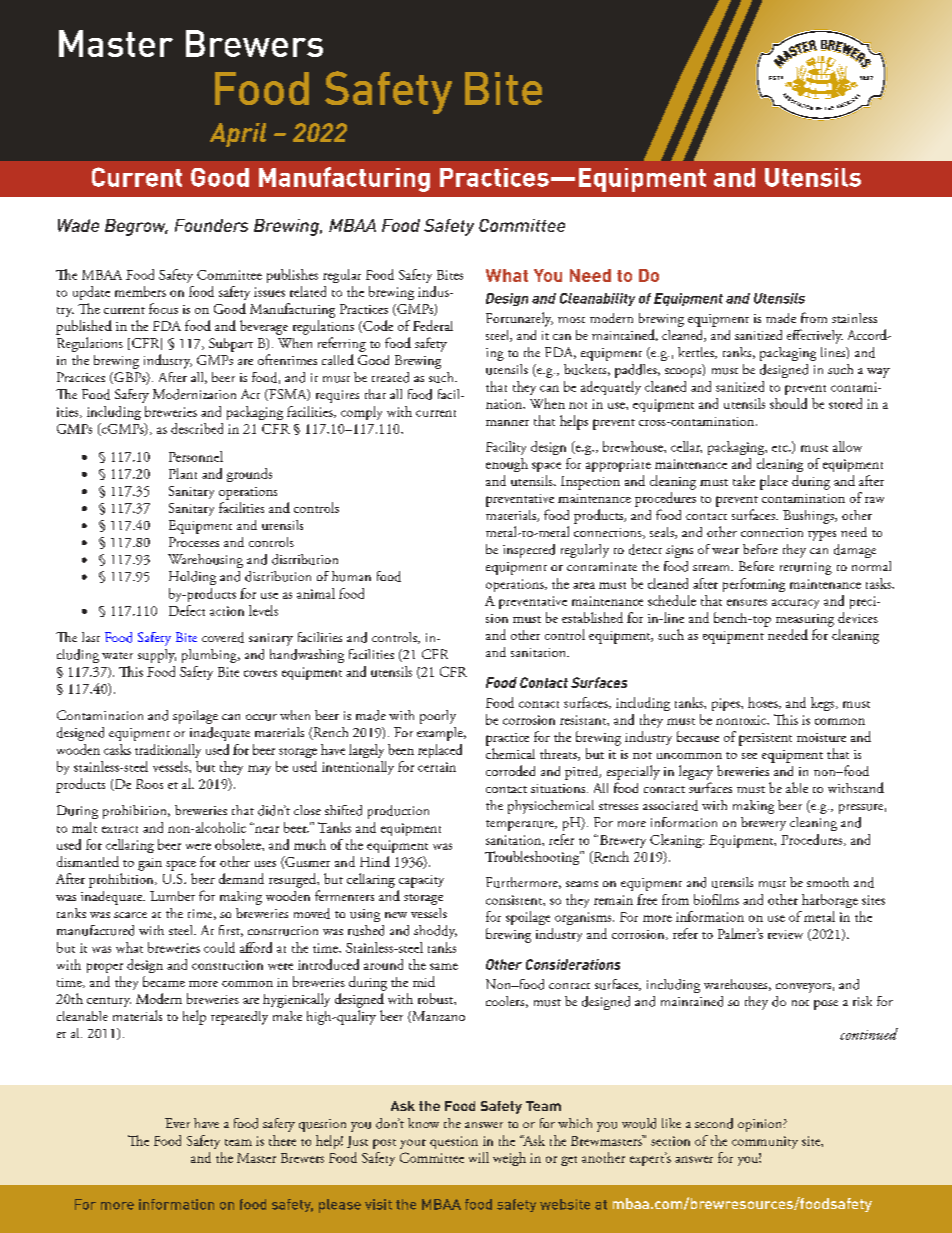 Image resolution: width=952 pixels, height=1233 pixels. What do you see at coordinates (183, 473) in the screenshot?
I see `Plant` at bounding box center [183, 473].
